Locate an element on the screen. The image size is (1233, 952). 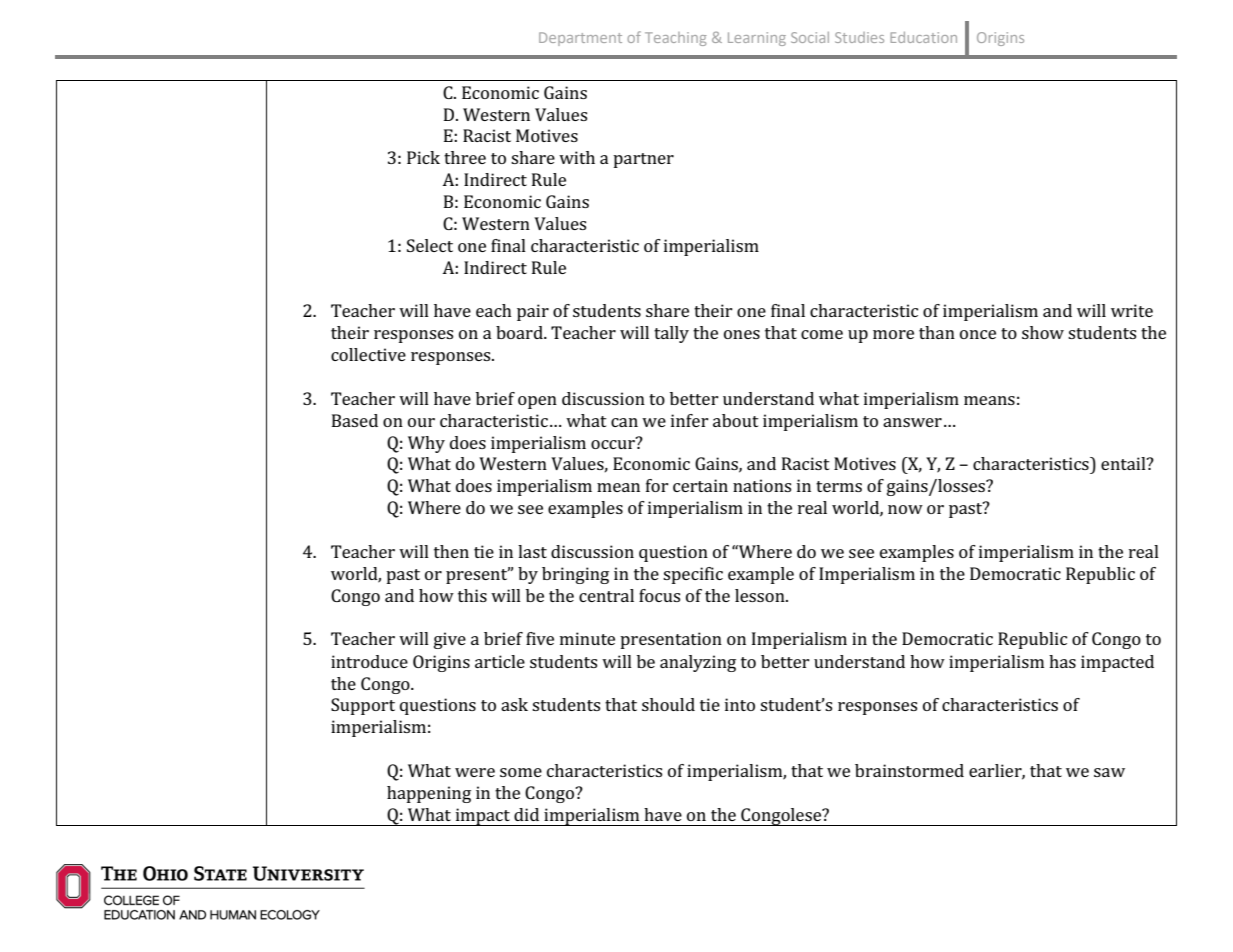
entail is located at coordinates (1124, 463).
